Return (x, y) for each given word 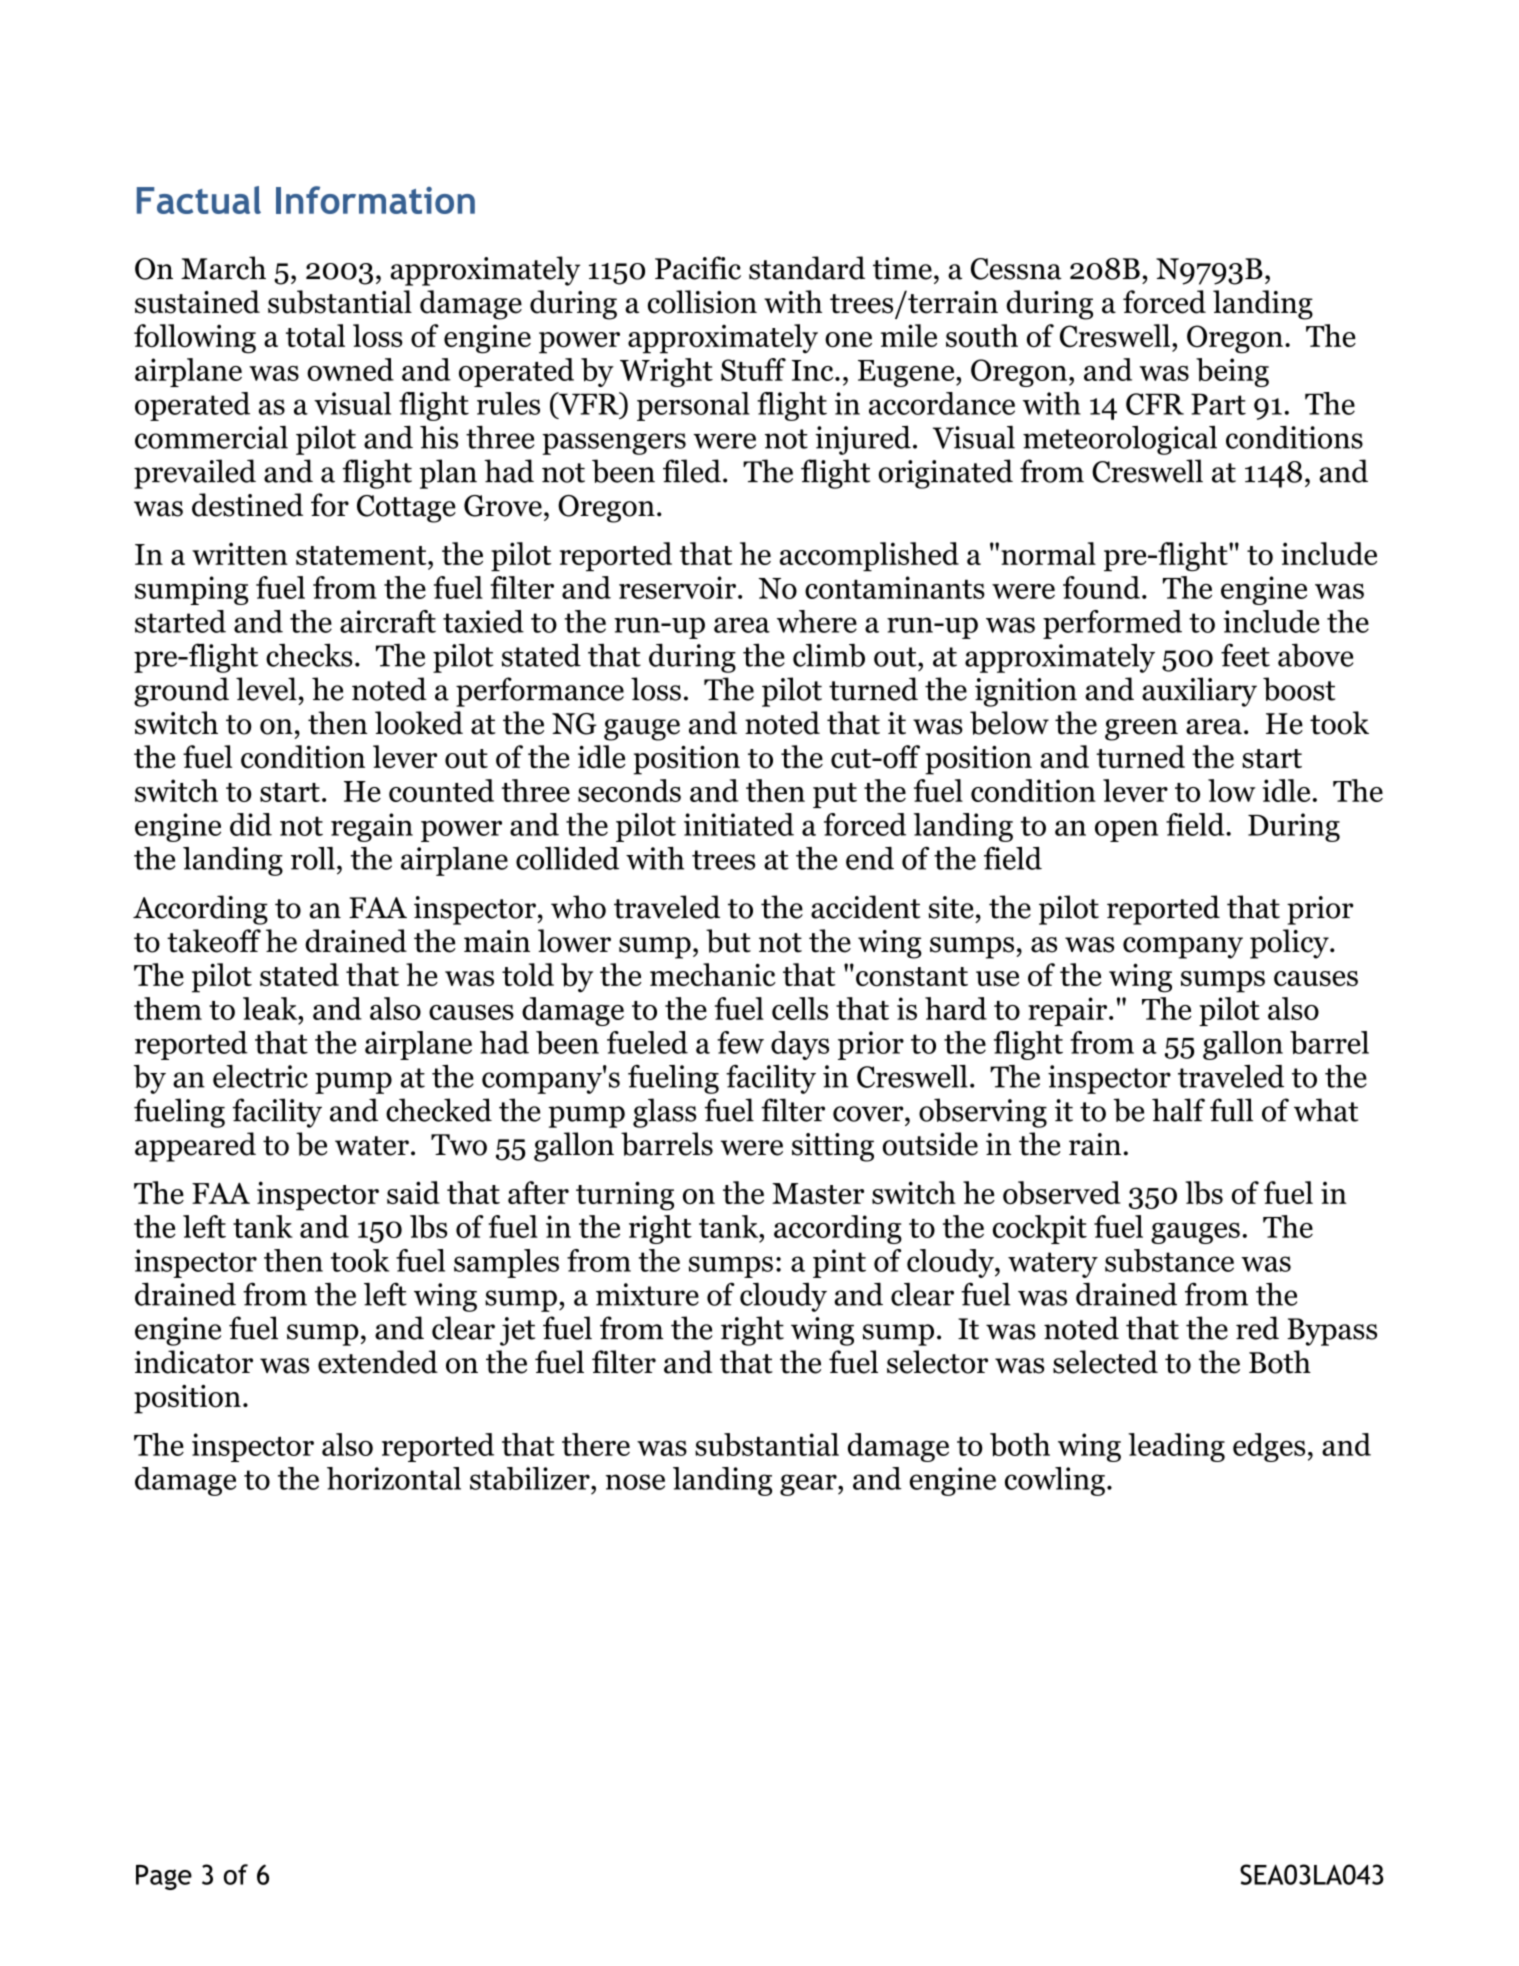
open (1126, 831)
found (1101, 587)
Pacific (698, 268)
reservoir (677, 587)
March (223, 268)
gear (809, 1485)
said (413, 1192)
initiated (739, 824)
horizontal (394, 1478)
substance (1169, 1260)
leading (1176, 1447)
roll (313, 858)
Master (818, 1193)
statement (362, 555)
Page (164, 1877)
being (1232, 372)
